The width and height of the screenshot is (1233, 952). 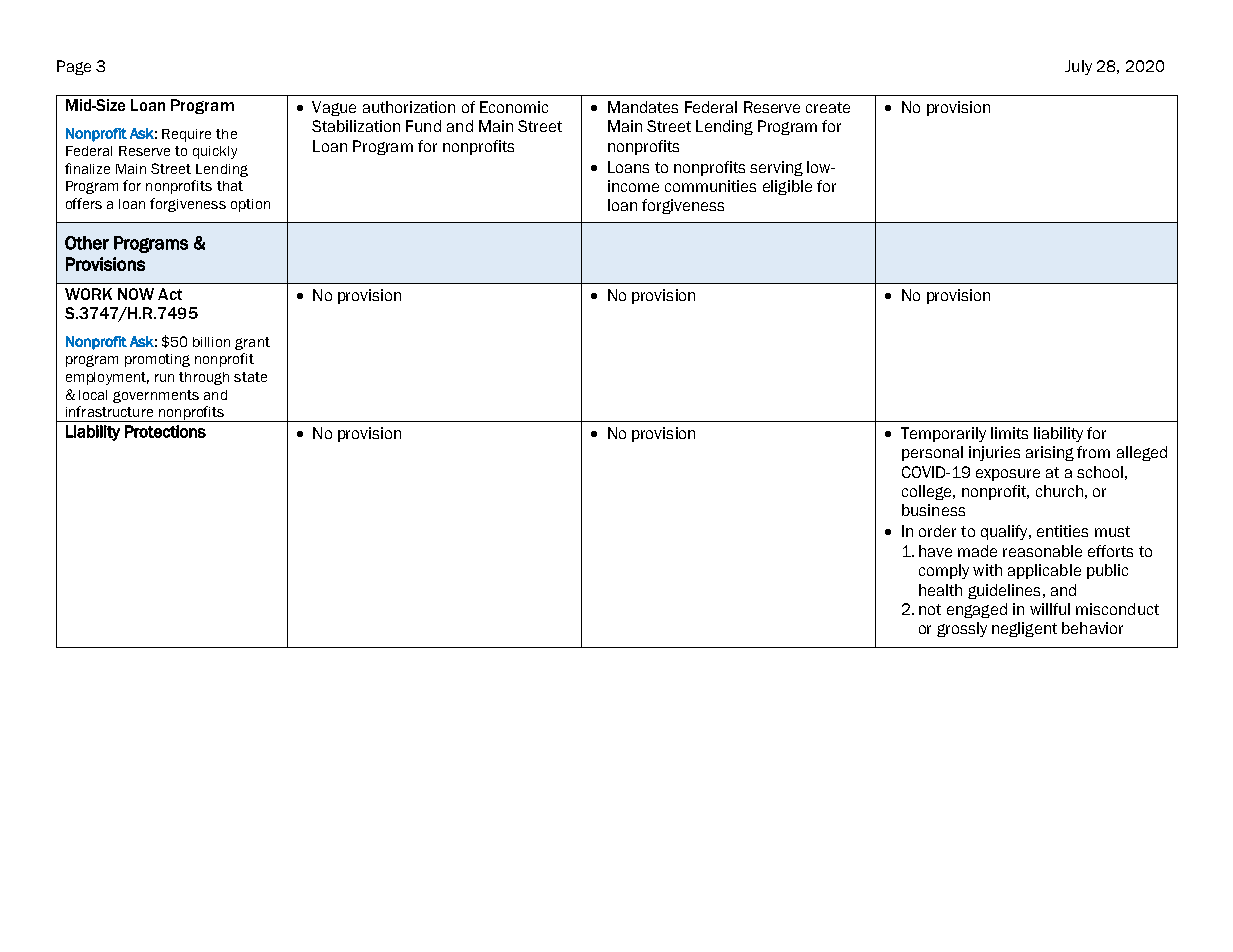 I want to click on grant, so click(x=252, y=343).
